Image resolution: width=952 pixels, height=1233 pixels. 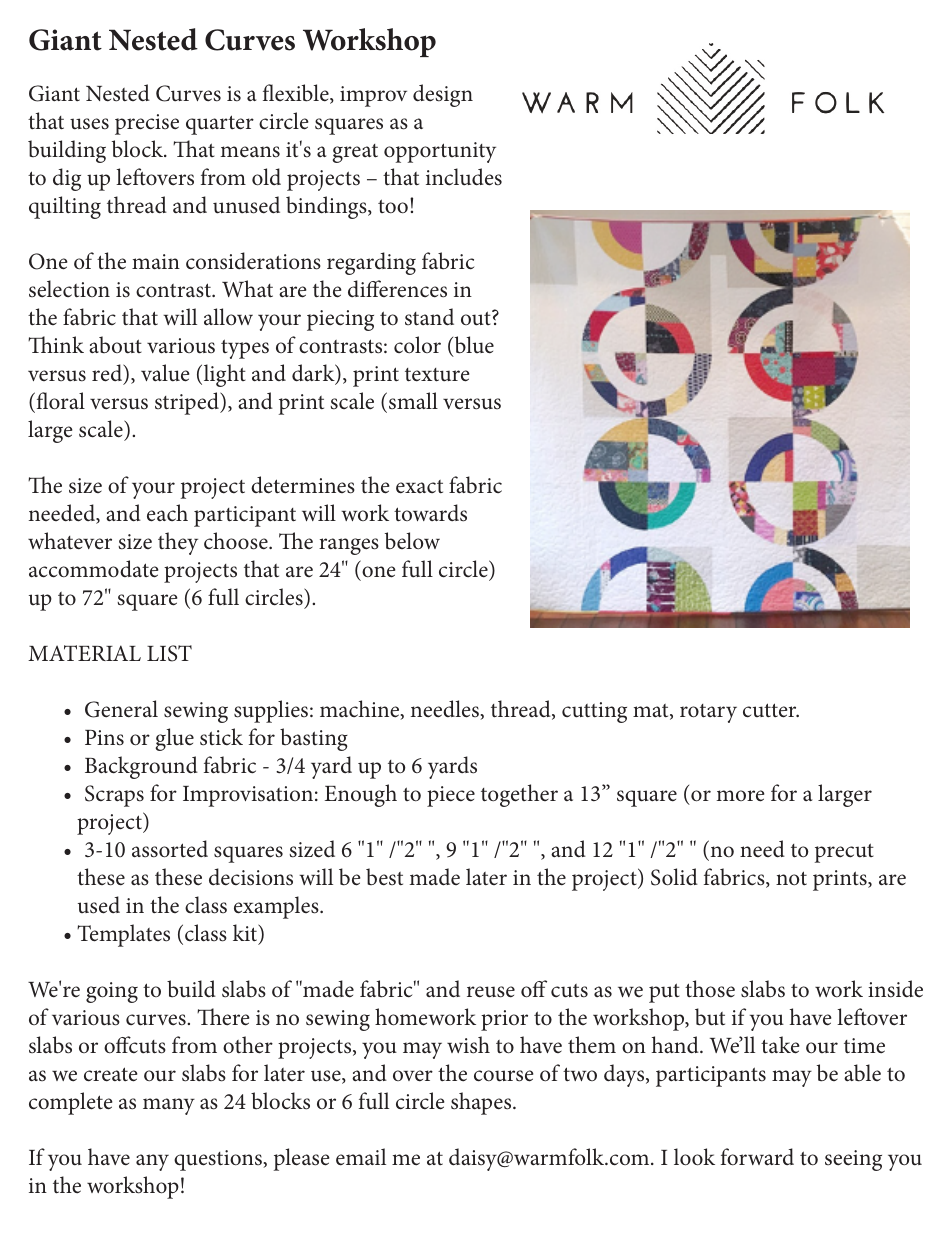 I want to click on value, so click(x=165, y=373).
